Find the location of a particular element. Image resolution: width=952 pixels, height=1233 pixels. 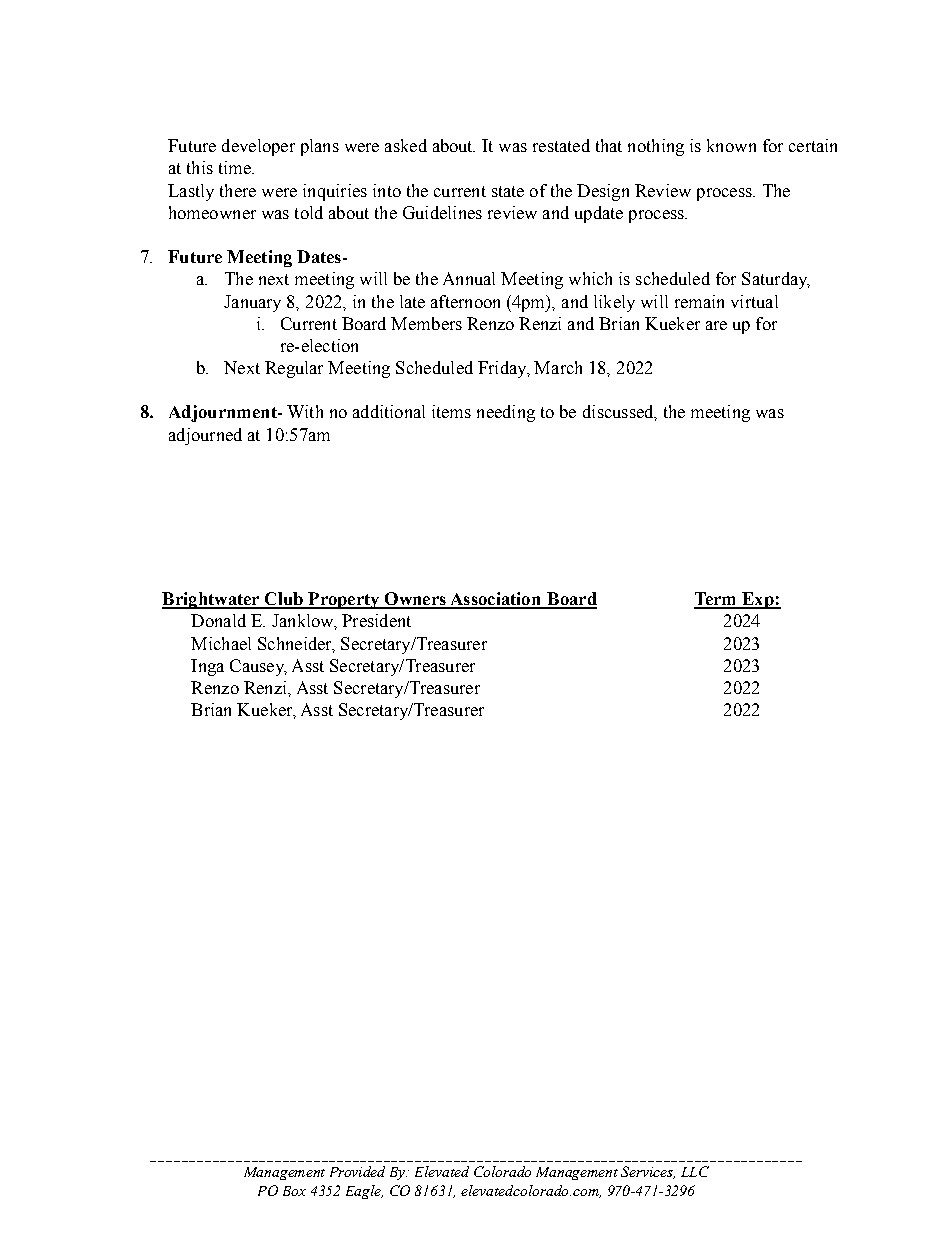

LLC is located at coordinates (695, 1171).
